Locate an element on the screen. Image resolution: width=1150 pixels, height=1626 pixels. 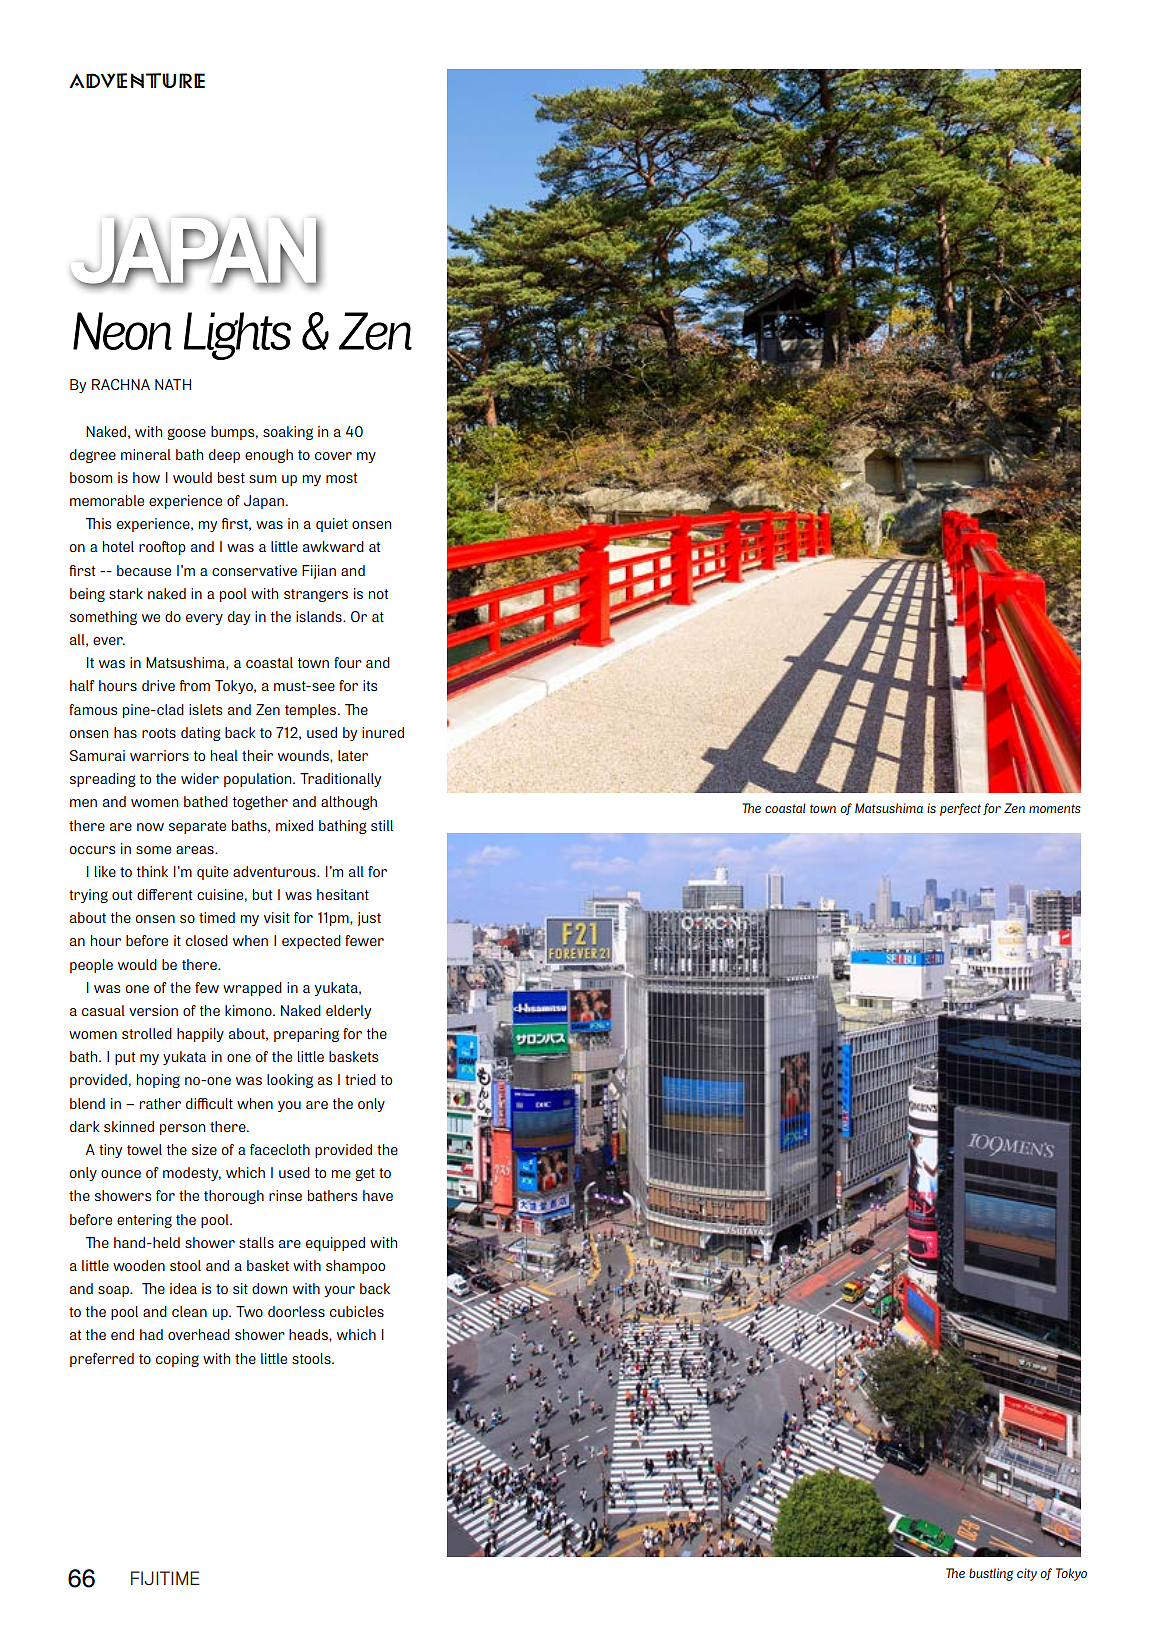
ADVENTURE is located at coordinates (137, 81).
